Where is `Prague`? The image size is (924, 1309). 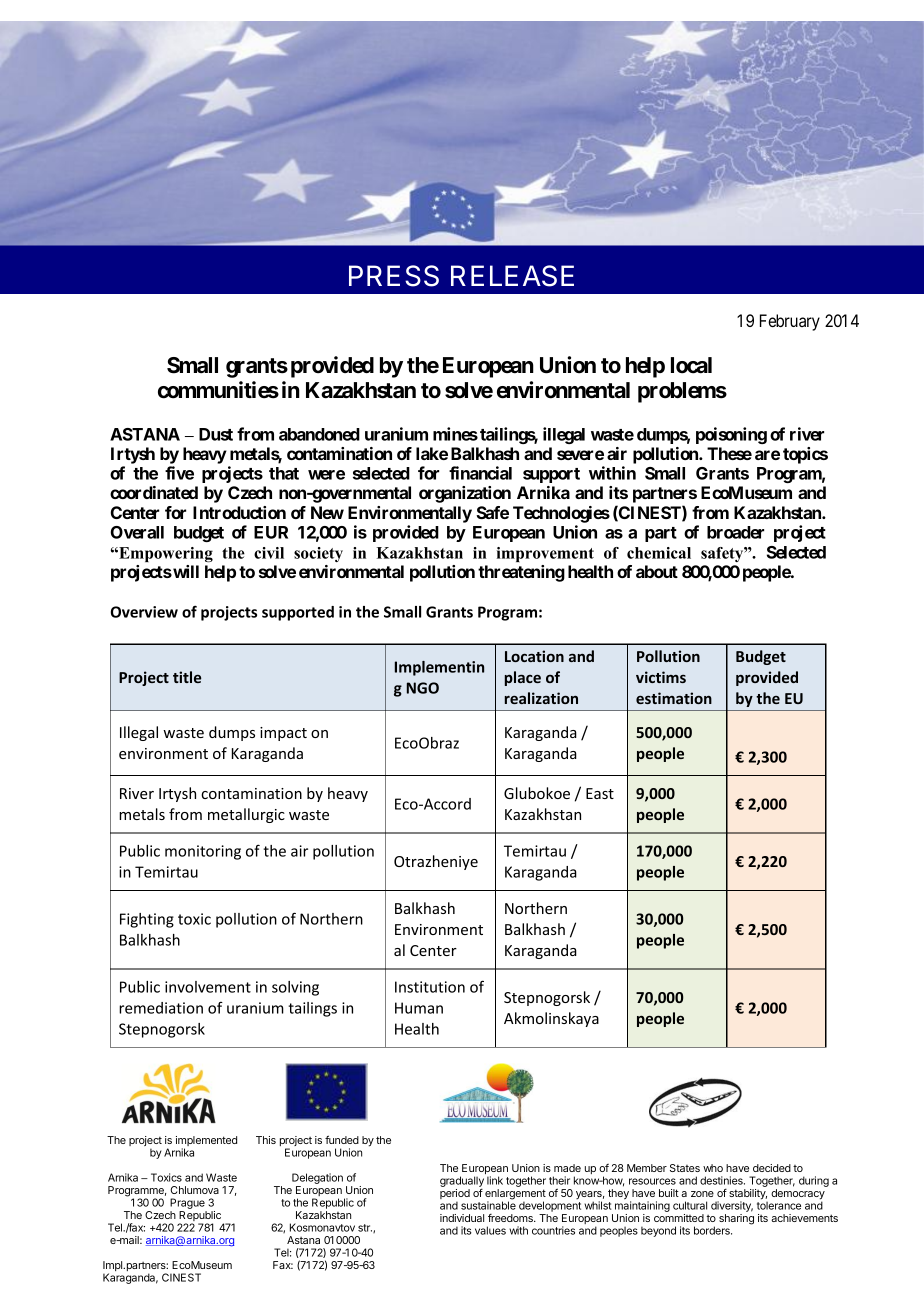
Prague is located at coordinates (187, 1203).
